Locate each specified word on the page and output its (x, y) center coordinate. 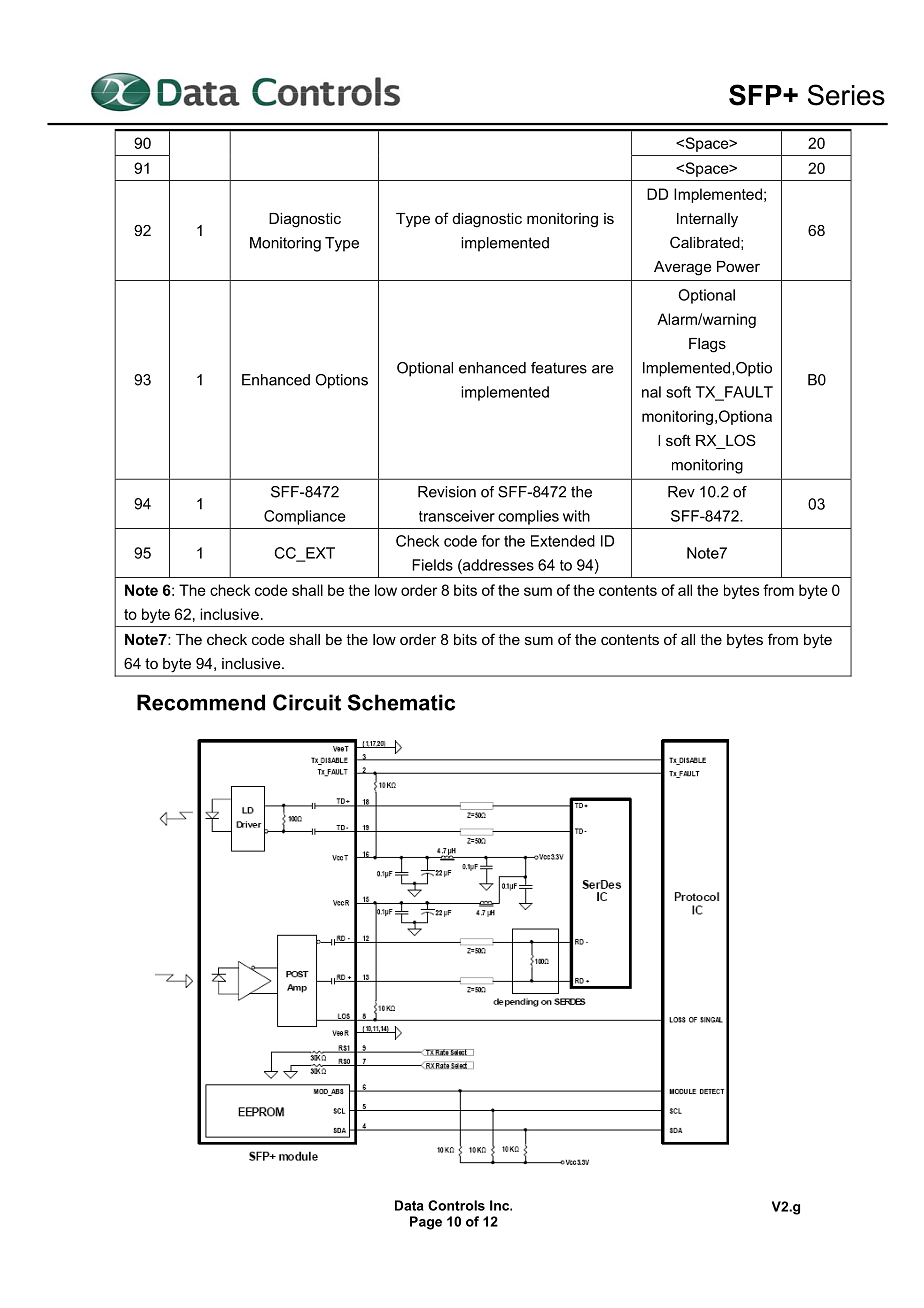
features (559, 368)
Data (409, 1205)
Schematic (401, 702)
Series (846, 95)
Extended (563, 541)
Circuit (307, 702)
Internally (707, 220)
